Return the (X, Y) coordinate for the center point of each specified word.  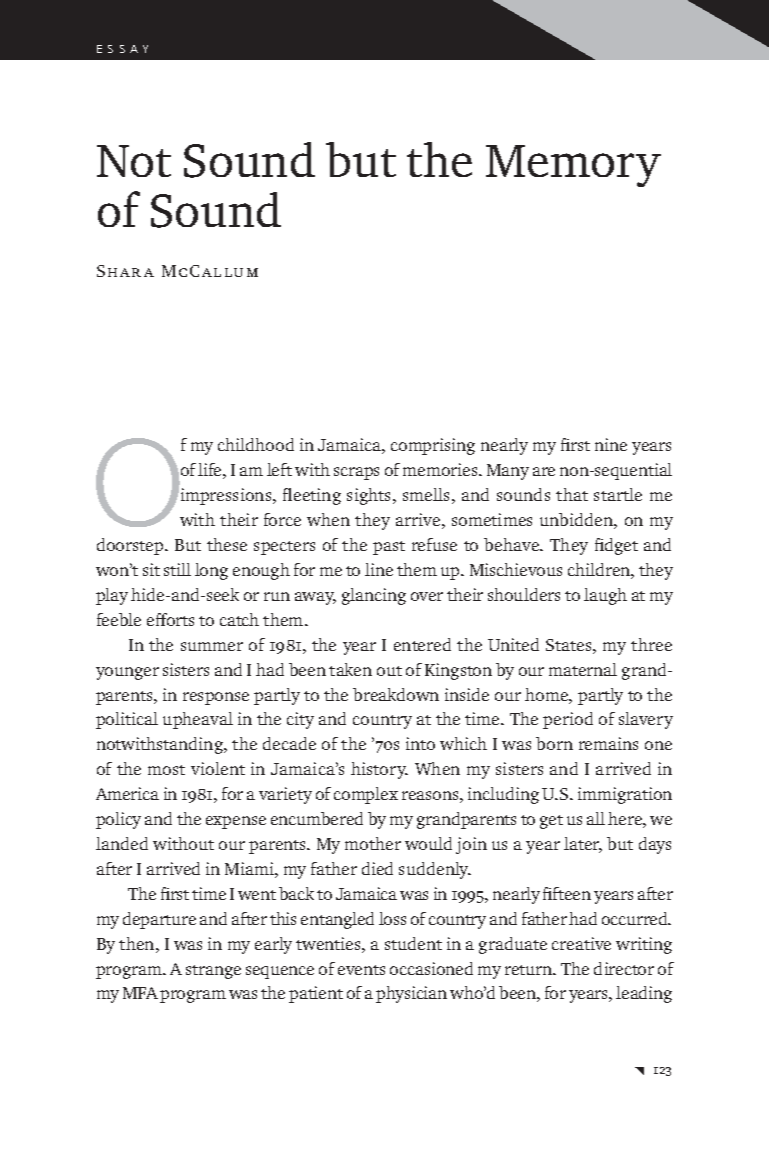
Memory (573, 166)
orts (179, 620)
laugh (605, 596)
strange (213, 972)
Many (508, 472)
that (572, 494)
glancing (374, 596)
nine (611, 444)
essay (122, 49)
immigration (625, 795)
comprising (433, 446)
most (166, 770)
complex (366, 795)
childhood (256, 444)
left (279, 469)
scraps (356, 473)
